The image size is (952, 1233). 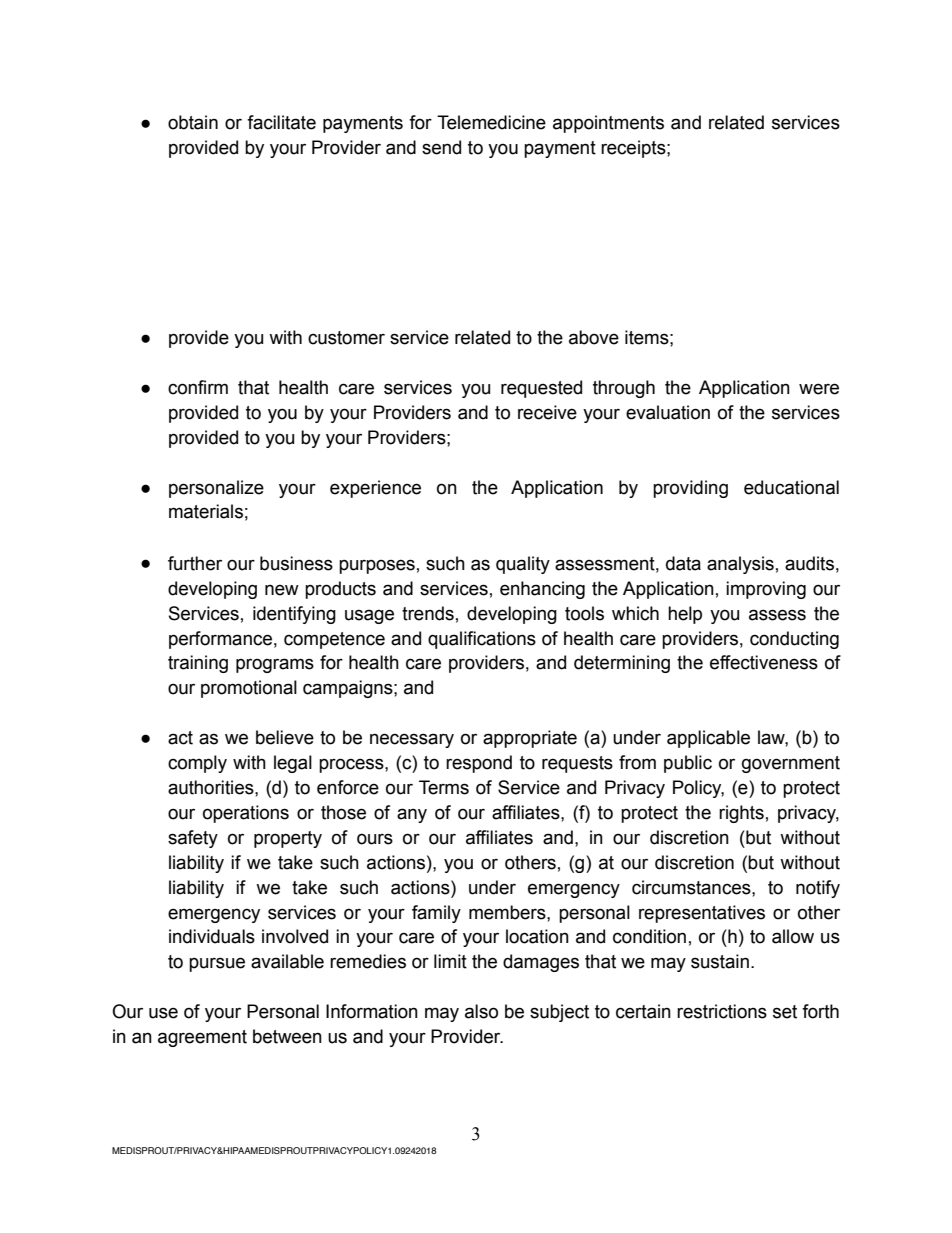 I want to click on restrictions, so click(x=722, y=1011).
